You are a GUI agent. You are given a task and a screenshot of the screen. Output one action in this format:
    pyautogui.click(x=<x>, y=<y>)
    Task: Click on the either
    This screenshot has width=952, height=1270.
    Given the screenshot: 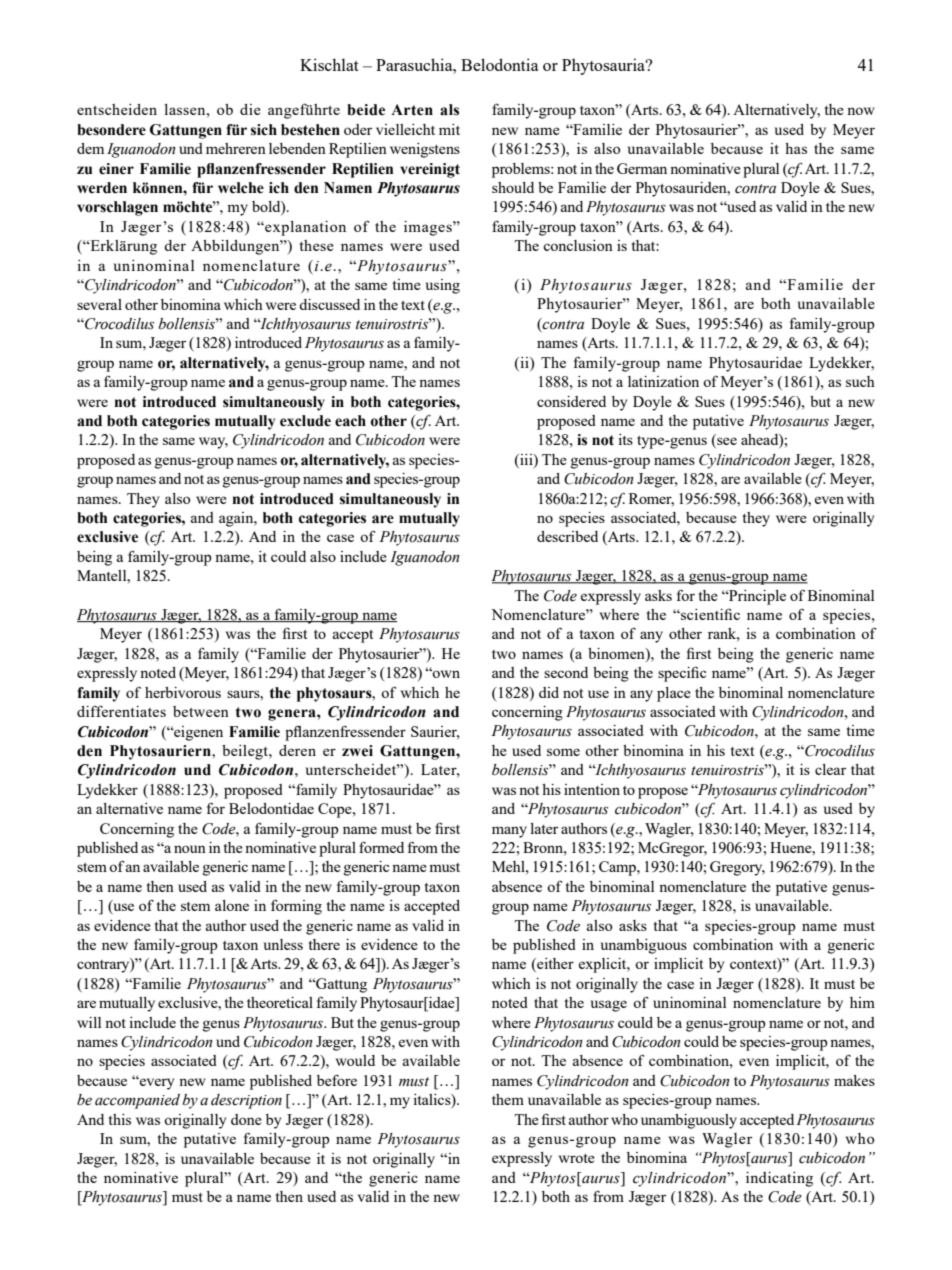 What is the action you would take?
    pyautogui.click(x=554, y=965)
